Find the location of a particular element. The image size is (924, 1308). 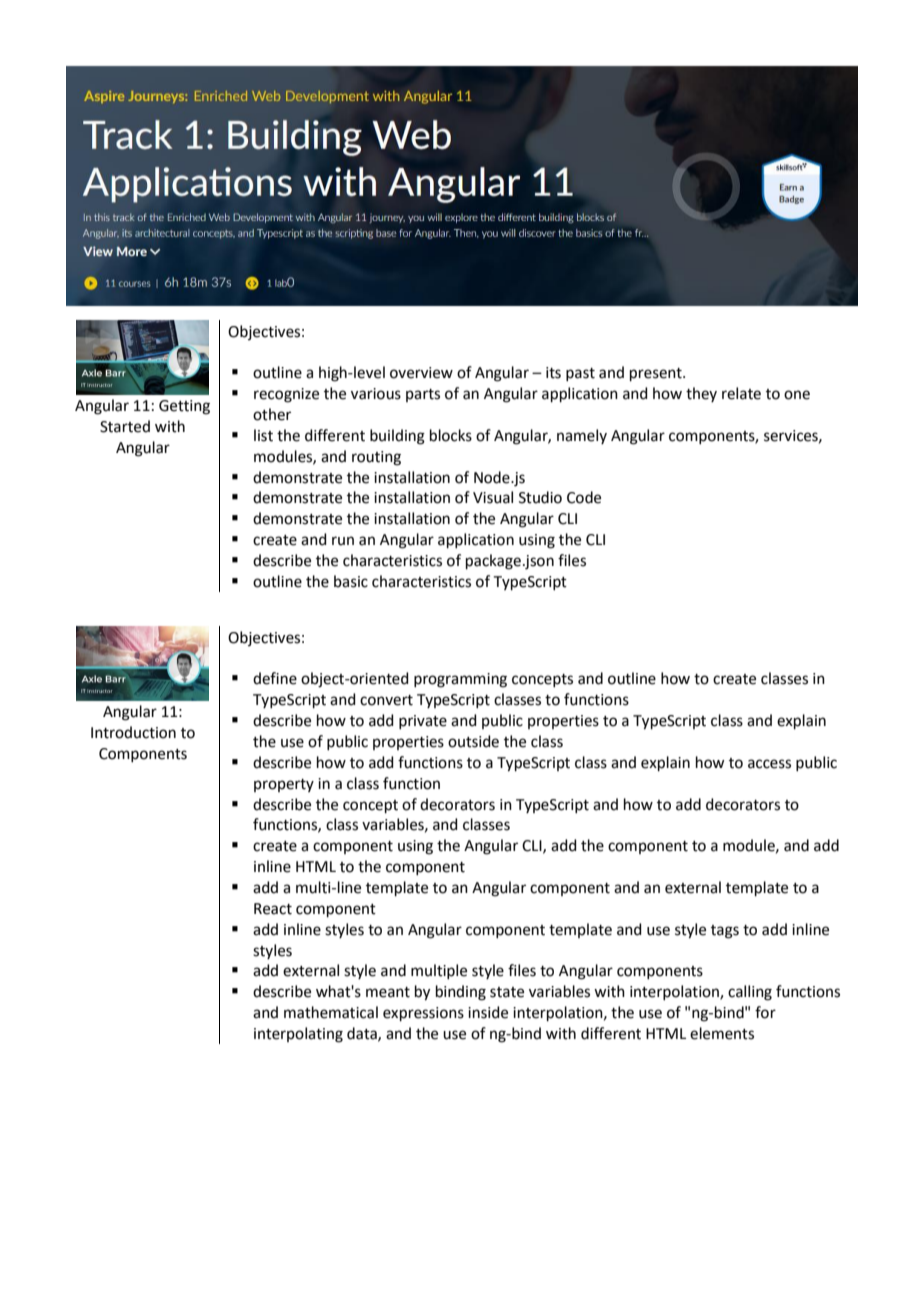

access is located at coordinates (769, 764).
